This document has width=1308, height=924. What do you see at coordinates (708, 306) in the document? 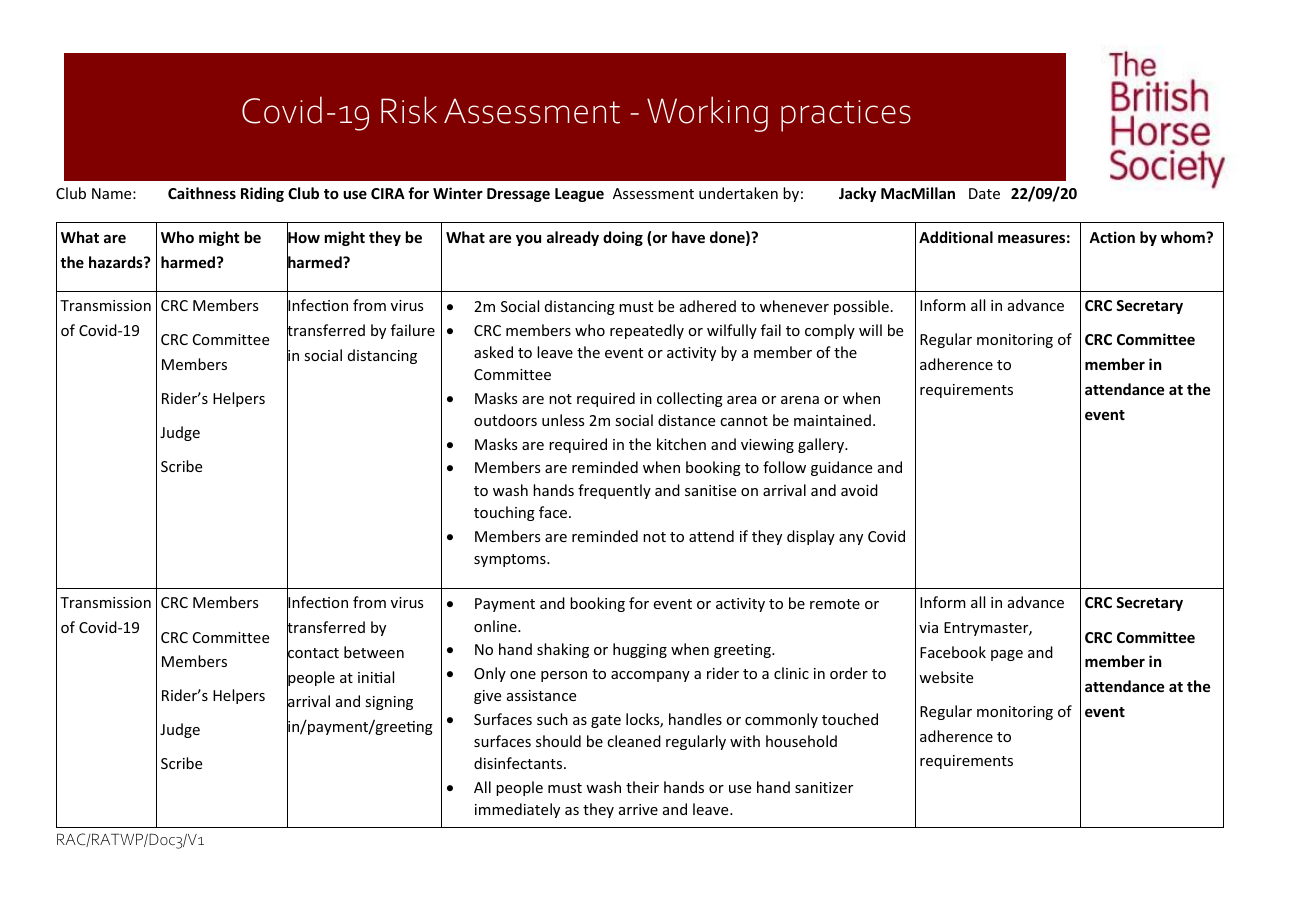
I see `adhered` at bounding box center [708, 306].
